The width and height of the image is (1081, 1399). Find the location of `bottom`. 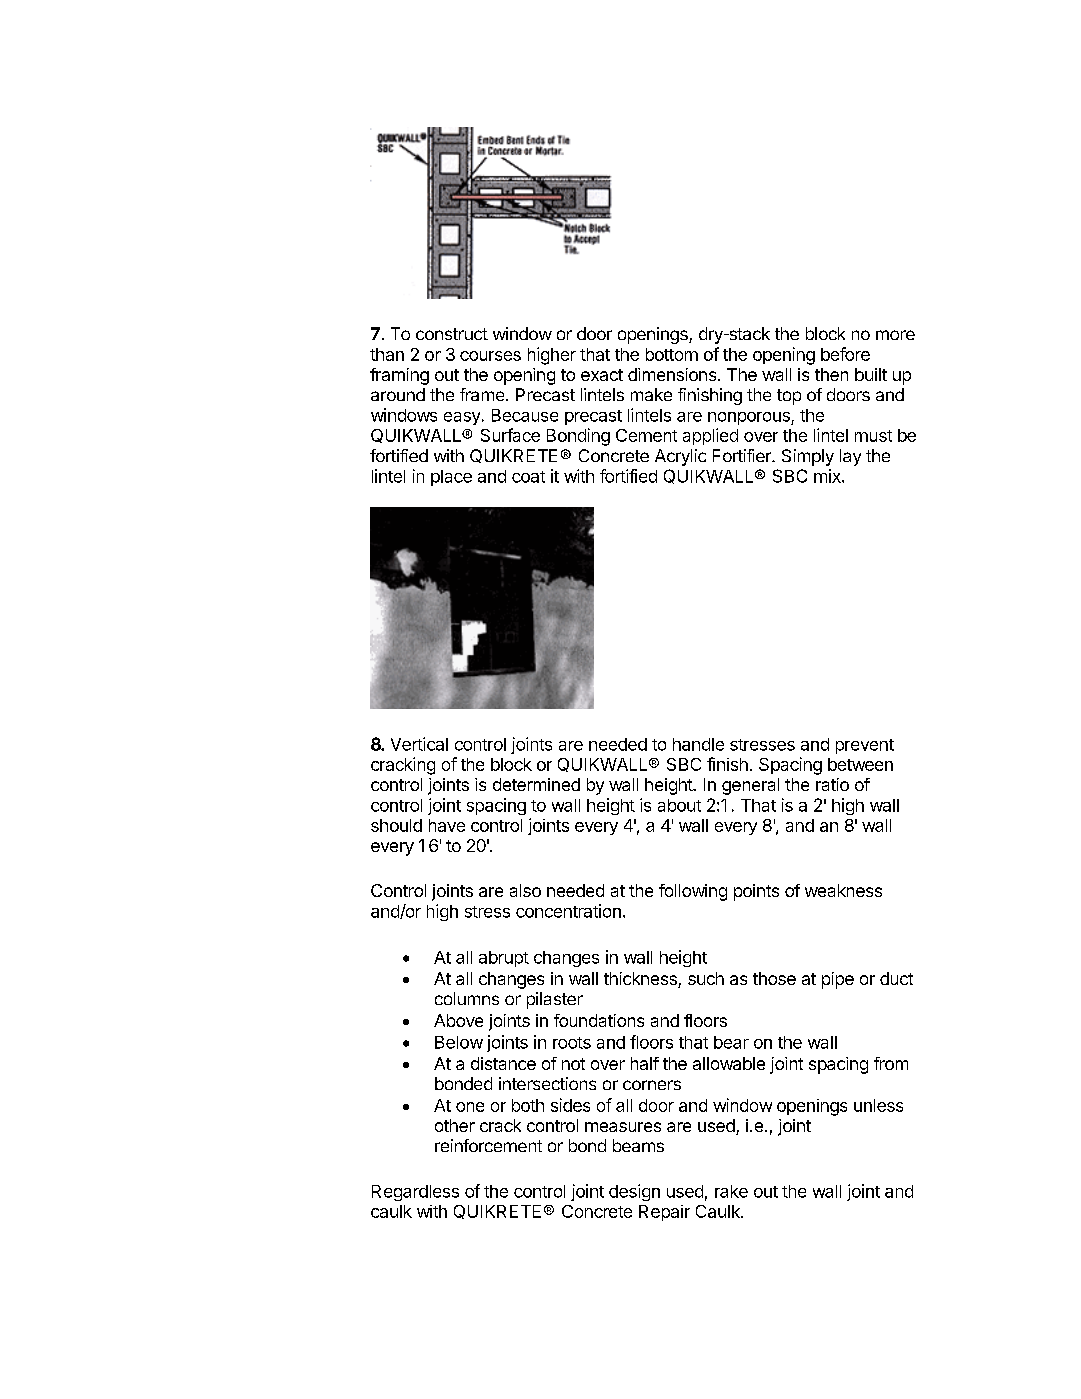

bottom is located at coordinates (672, 354).
